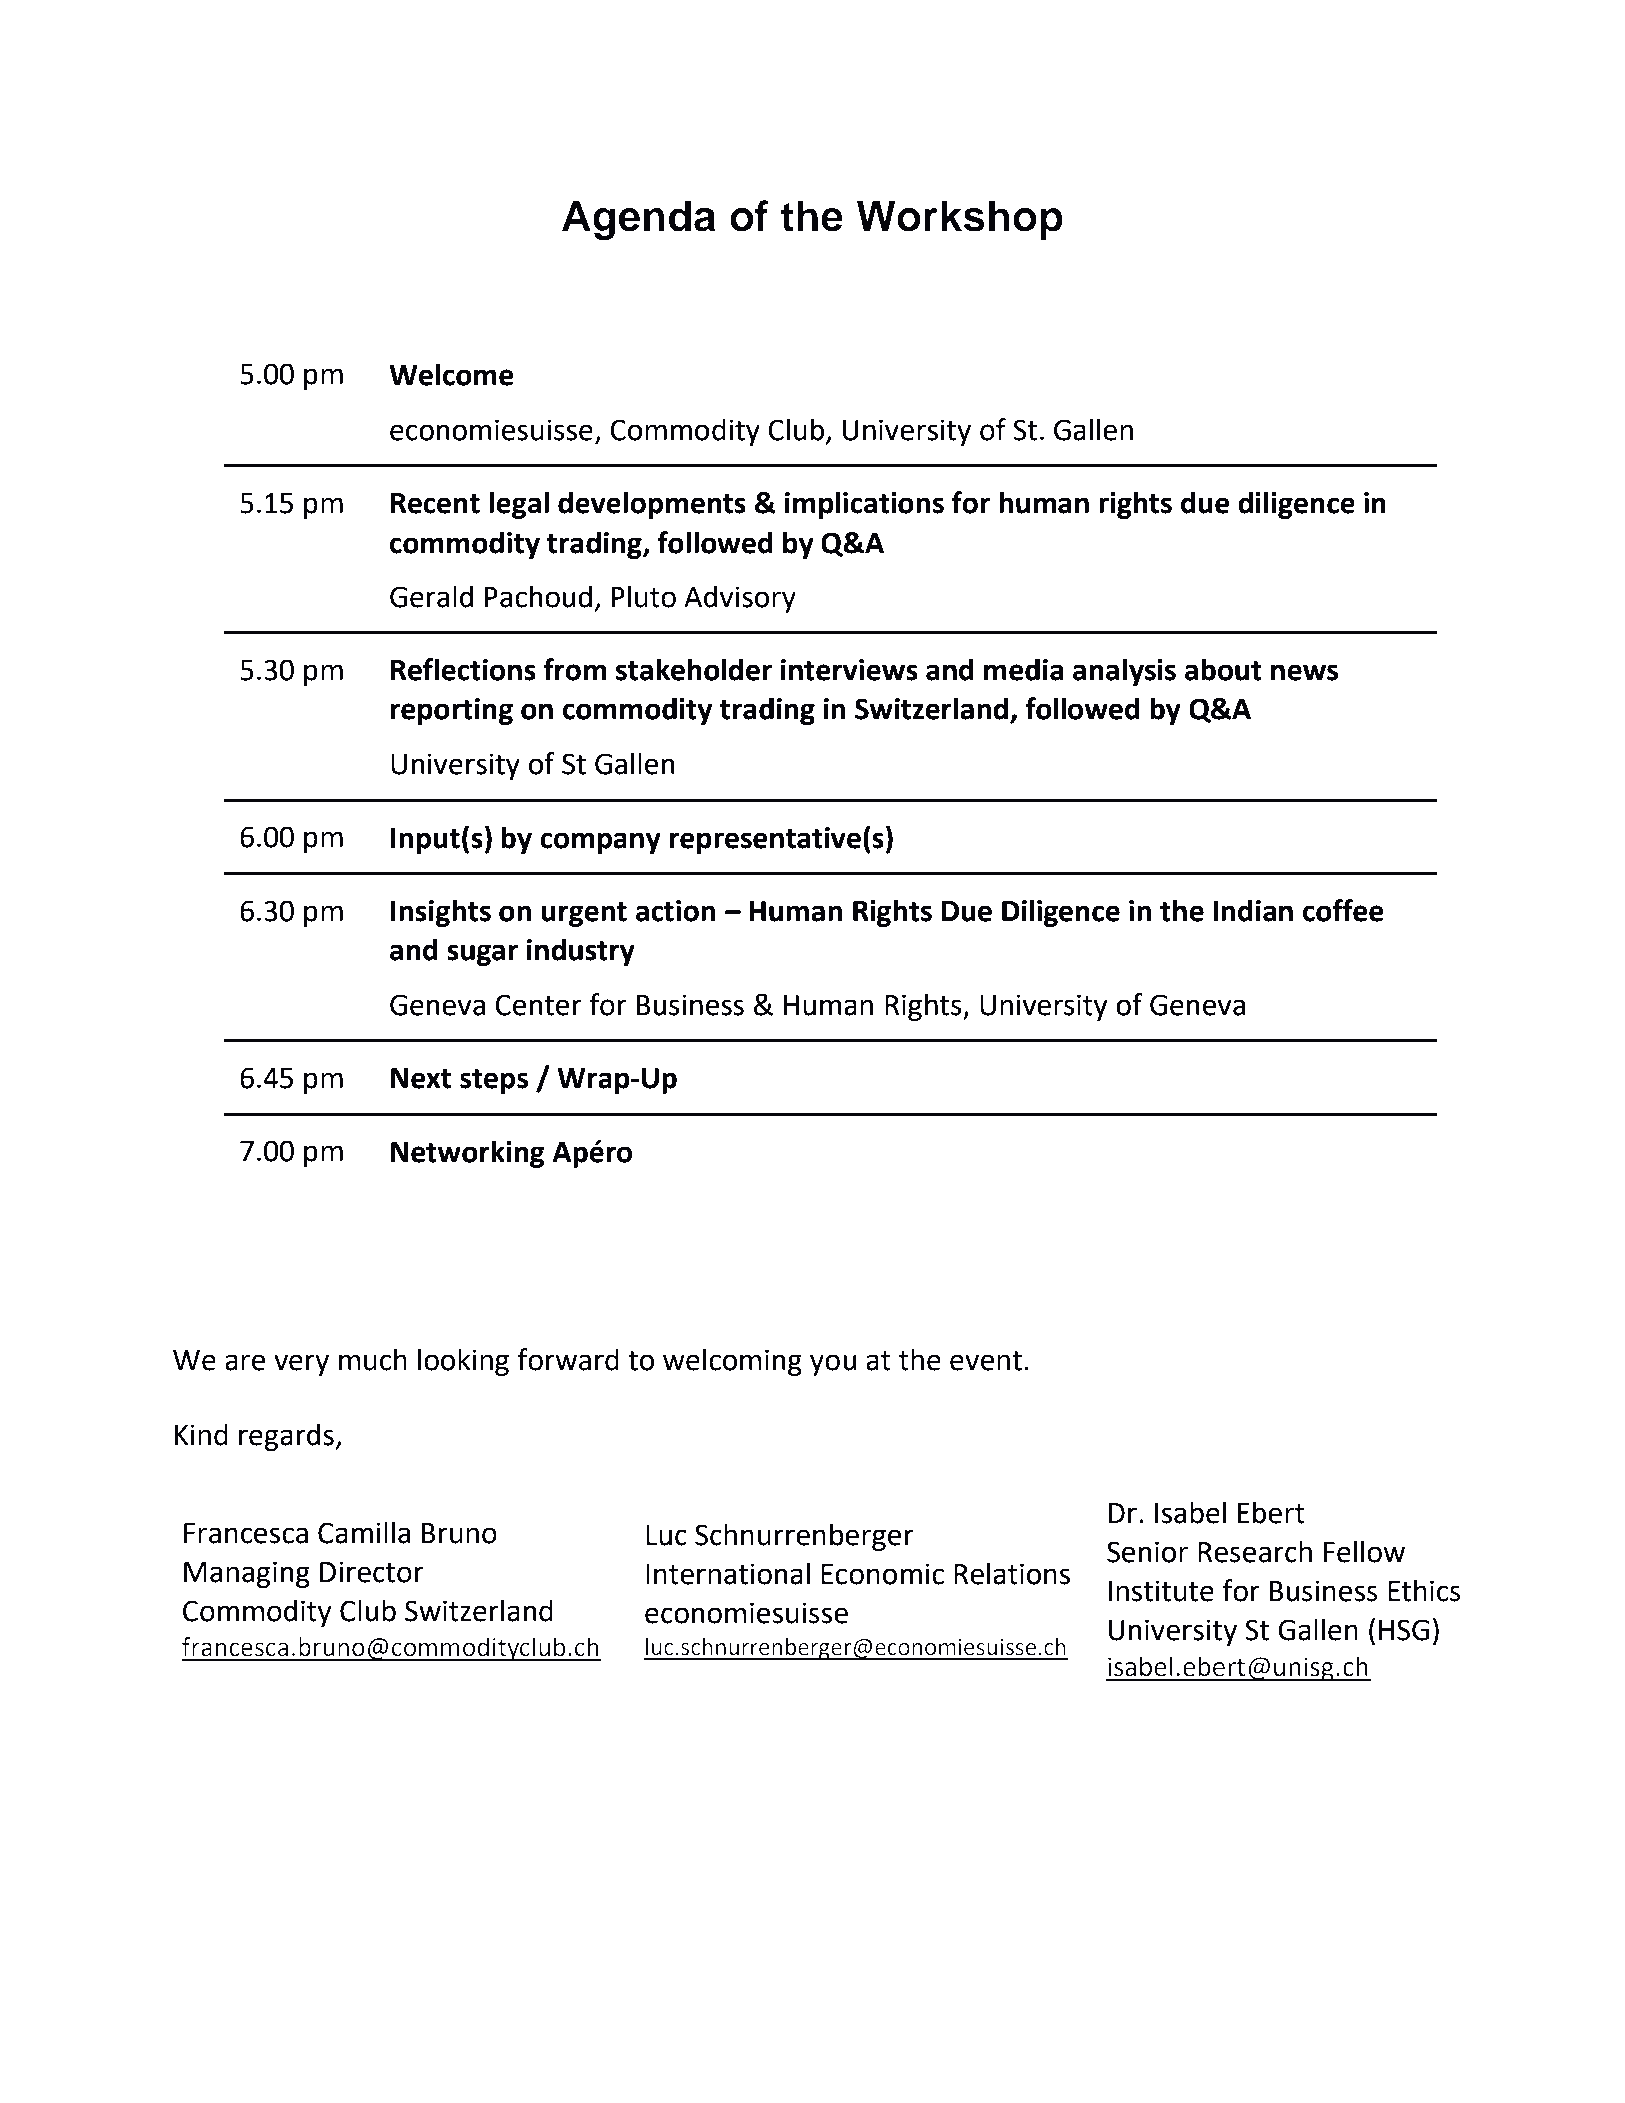  What do you see at coordinates (1255, 1551) in the image?
I see `Research` at bounding box center [1255, 1551].
